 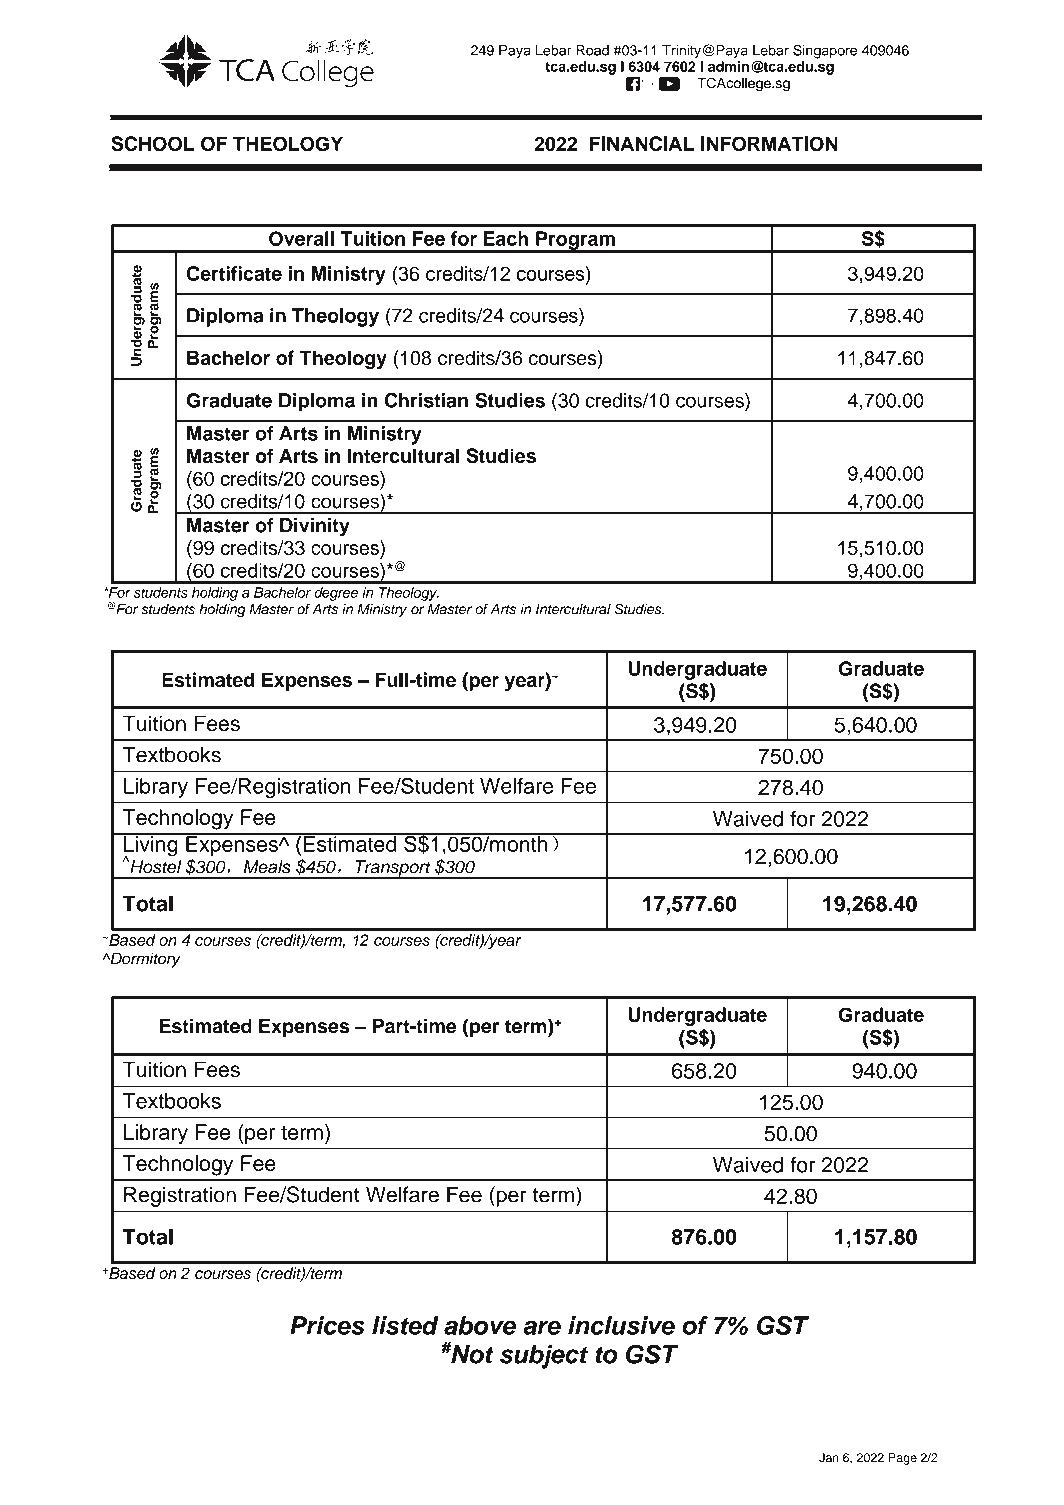 I want to click on Prices, so click(x=327, y=1325).
